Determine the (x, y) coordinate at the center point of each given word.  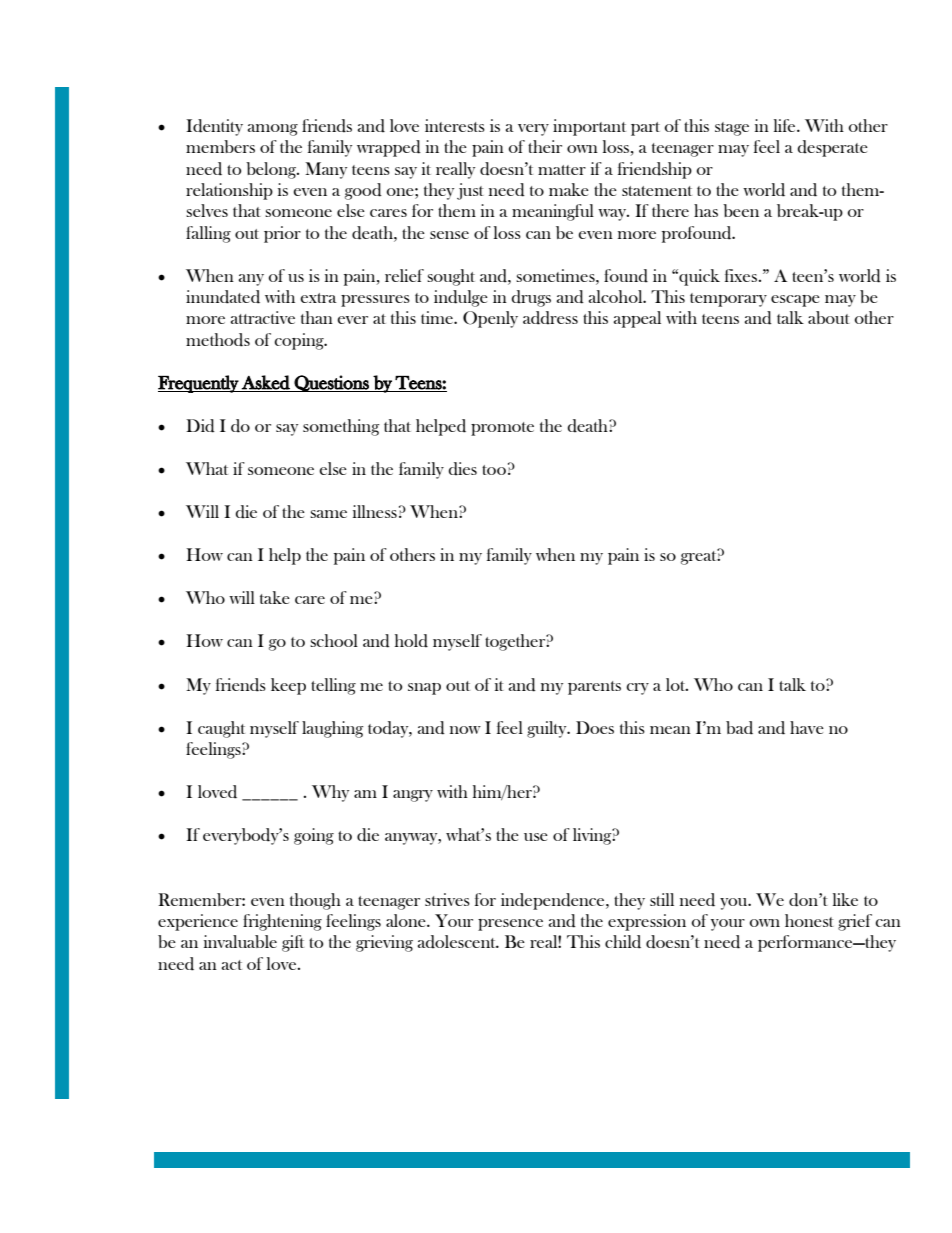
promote (502, 429)
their (545, 146)
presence (510, 925)
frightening (282, 922)
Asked (266, 383)
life (786, 125)
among (273, 130)
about (829, 317)
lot (677, 684)
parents (594, 688)
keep (288, 686)
